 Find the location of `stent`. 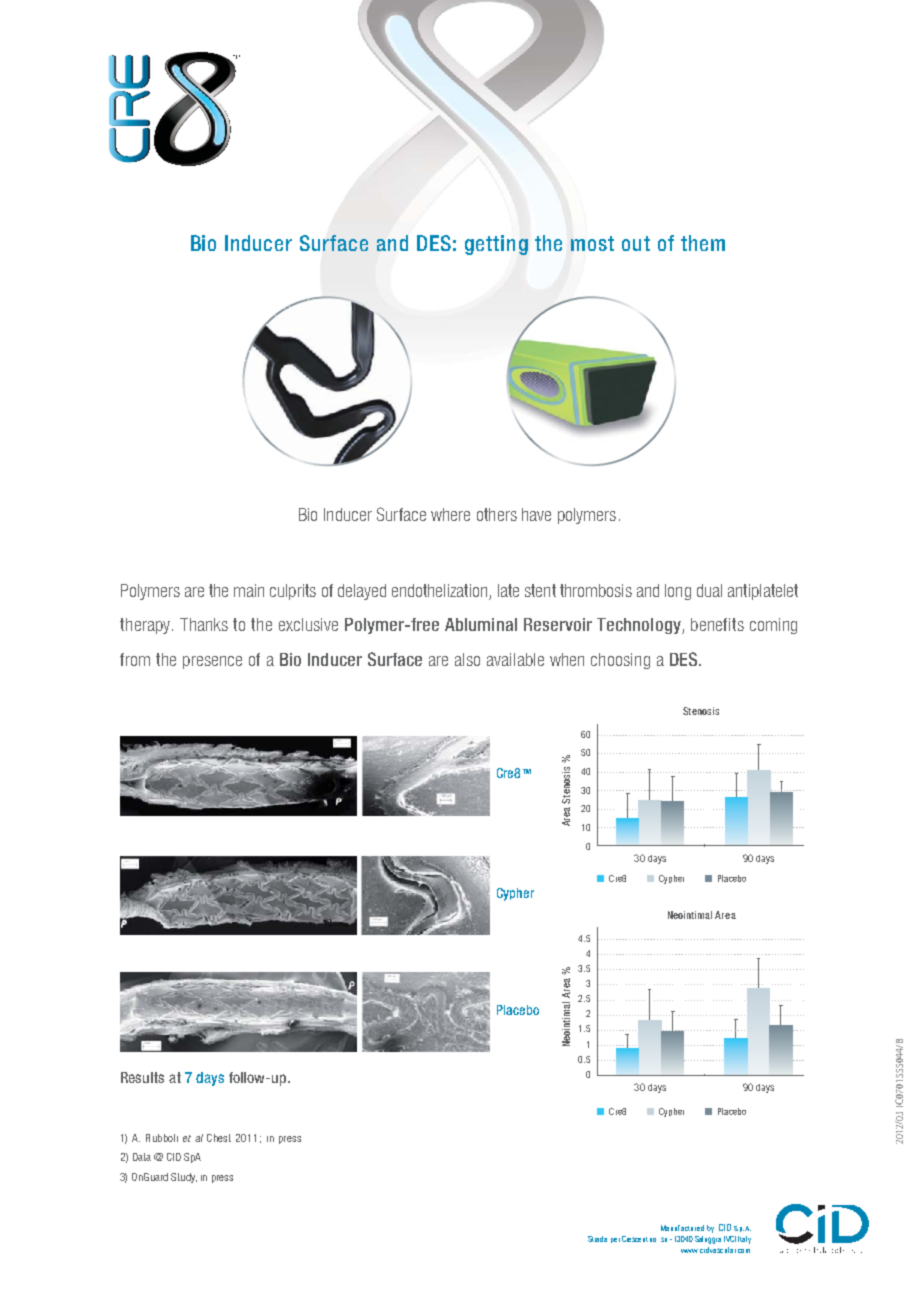

stent is located at coordinates (540, 590).
